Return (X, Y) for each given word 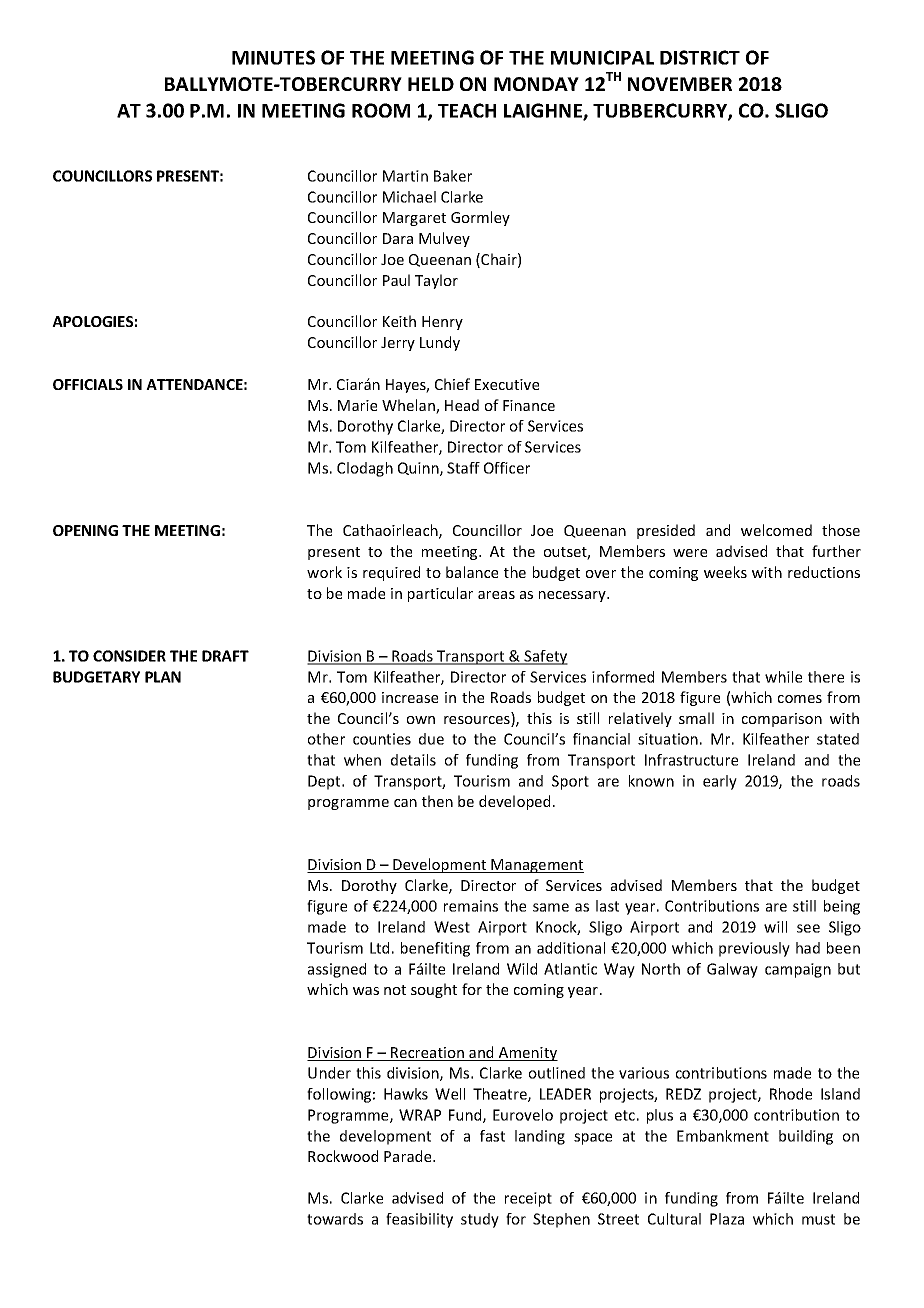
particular (440, 594)
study (480, 1220)
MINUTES (273, 57)
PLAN (163, 677)
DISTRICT (700, 57)
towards (335, 1219)
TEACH (467, 110)
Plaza (727, 1219)
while (783, 677)
